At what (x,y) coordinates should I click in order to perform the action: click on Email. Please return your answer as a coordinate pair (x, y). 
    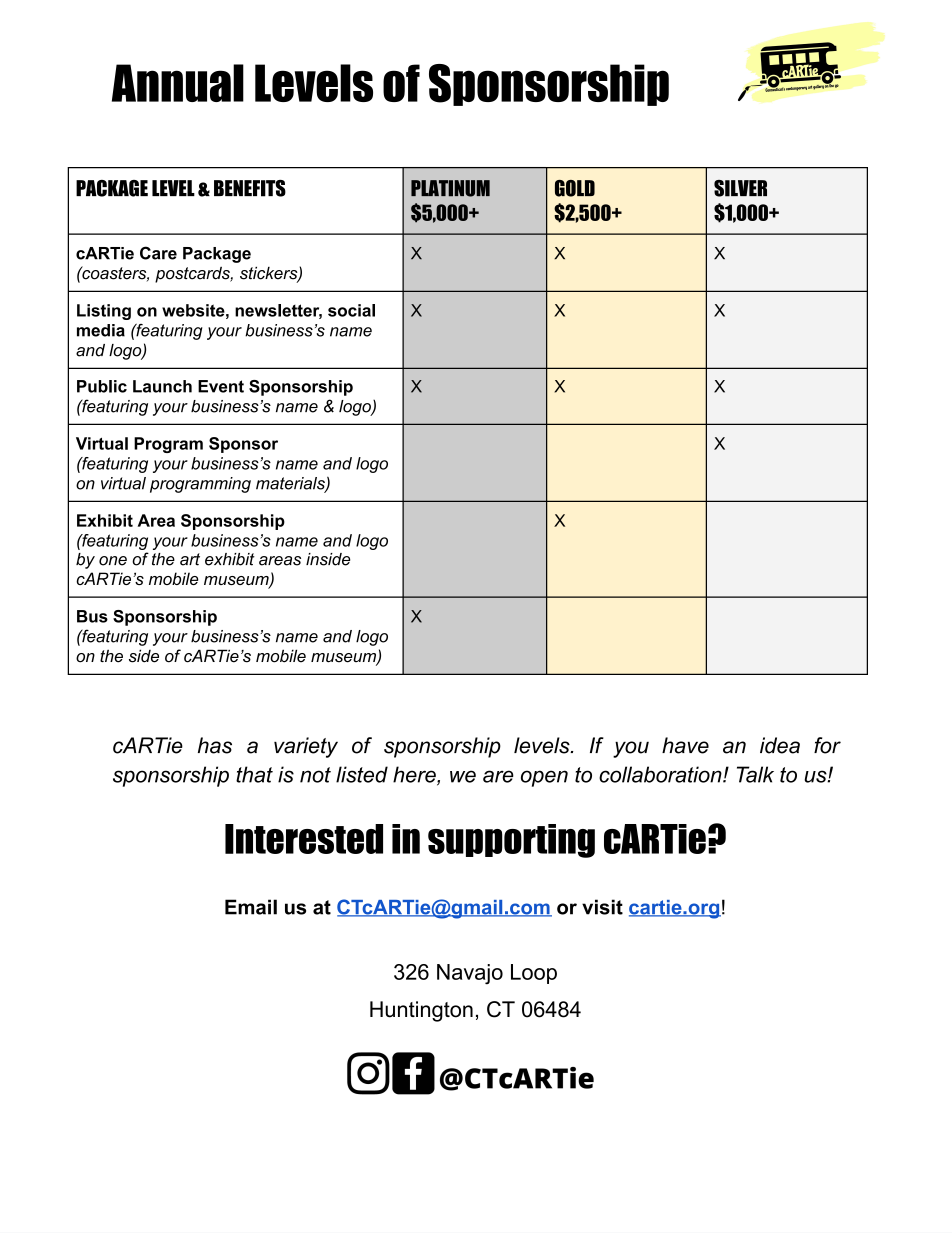
    Looking at the image, I should click on (251, 907).
